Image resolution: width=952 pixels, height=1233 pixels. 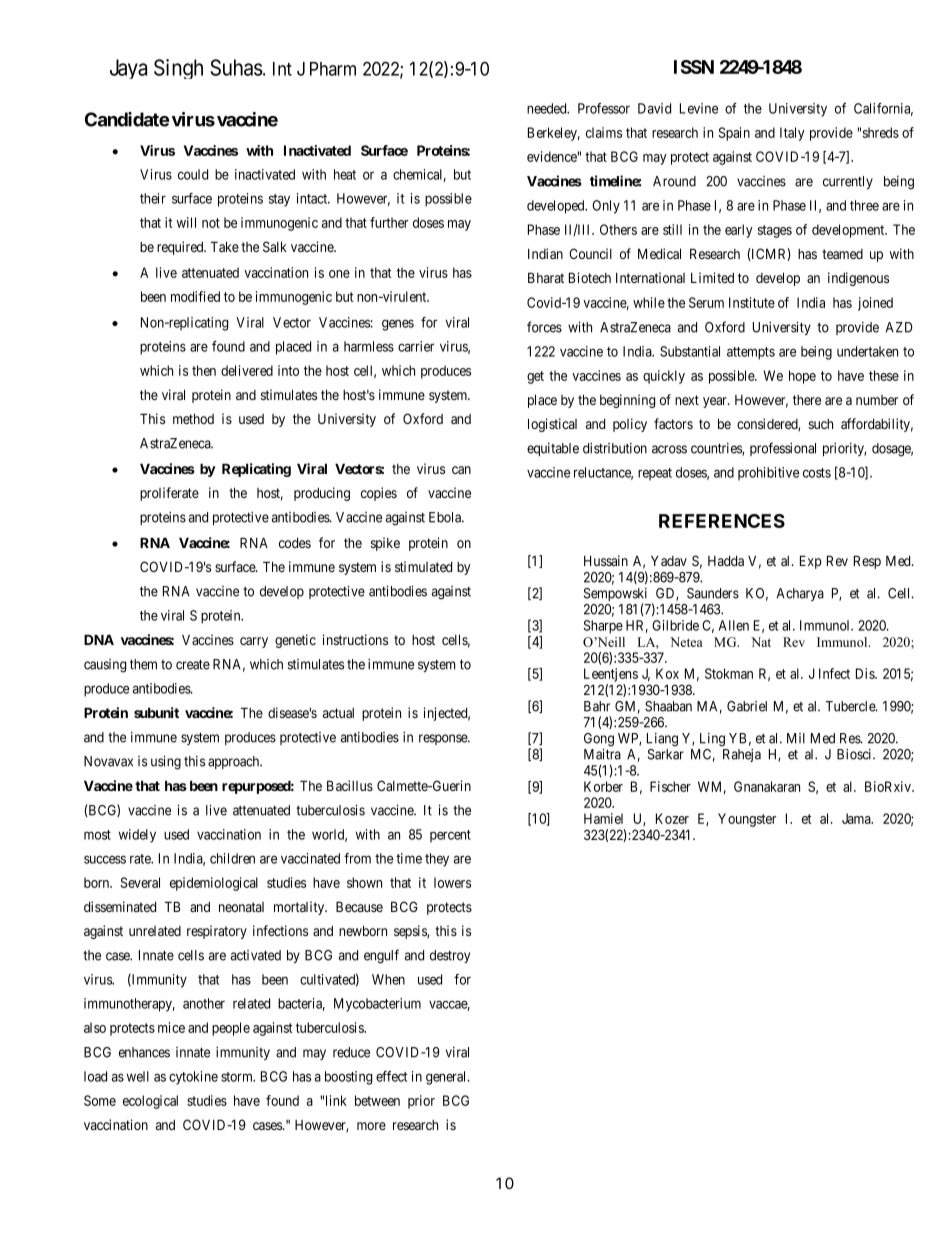 What do you see at coordinates (548, 108) in the screenshot?
I see `needed` at bounding box center [548, 108].
